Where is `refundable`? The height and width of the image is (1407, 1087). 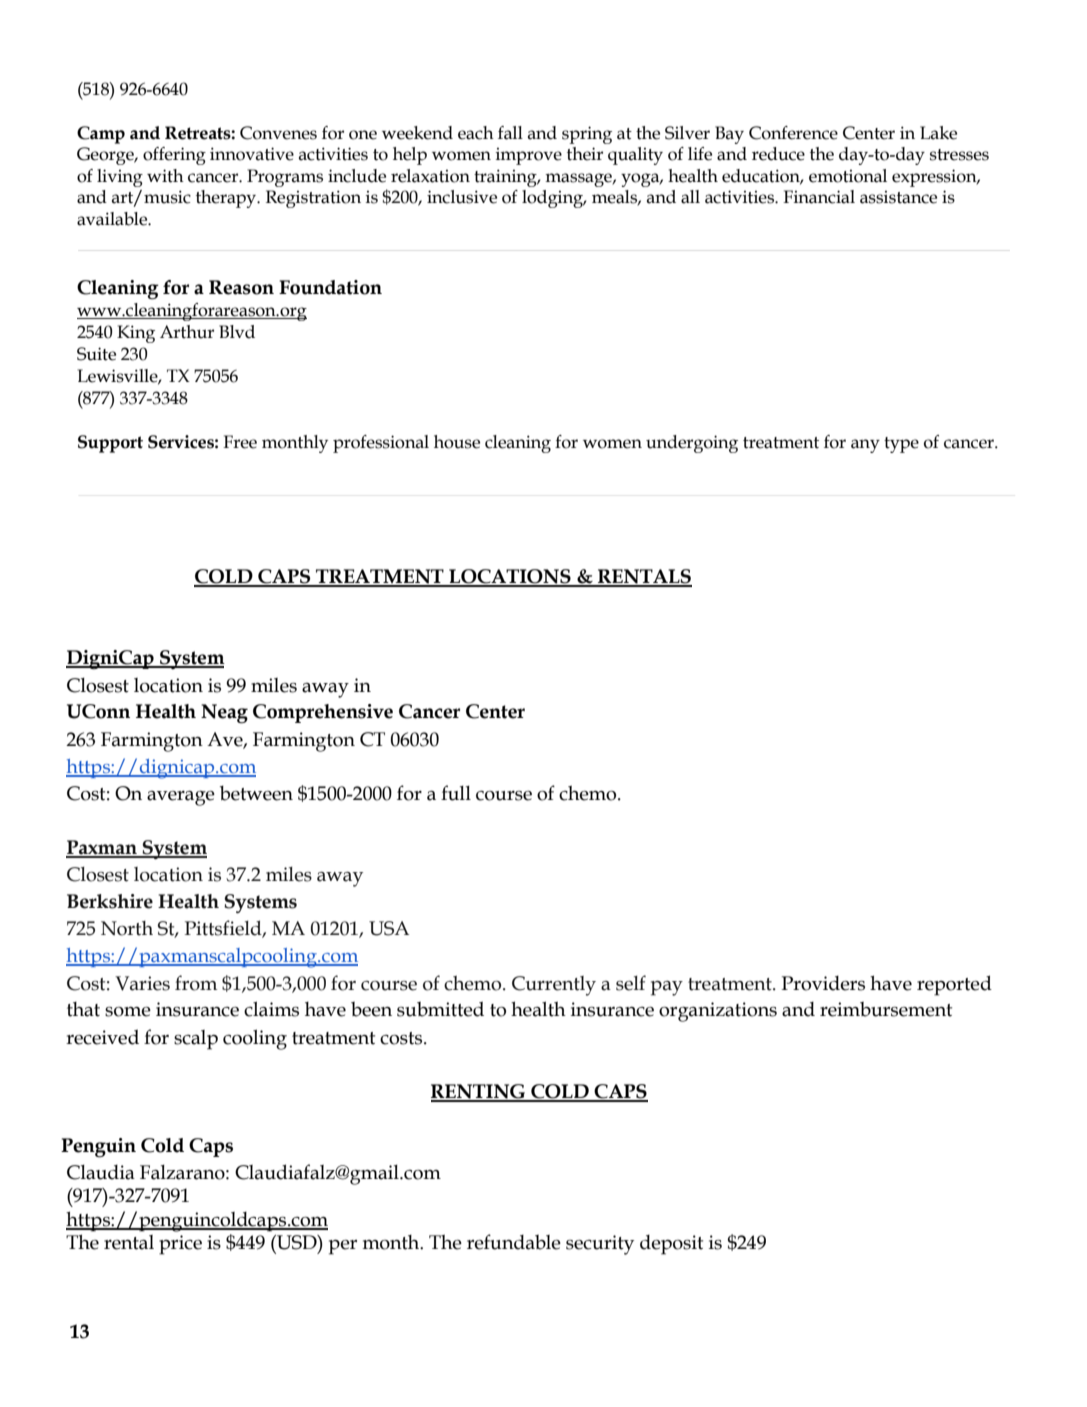
refundable is located at coordinates (514, 1242).
